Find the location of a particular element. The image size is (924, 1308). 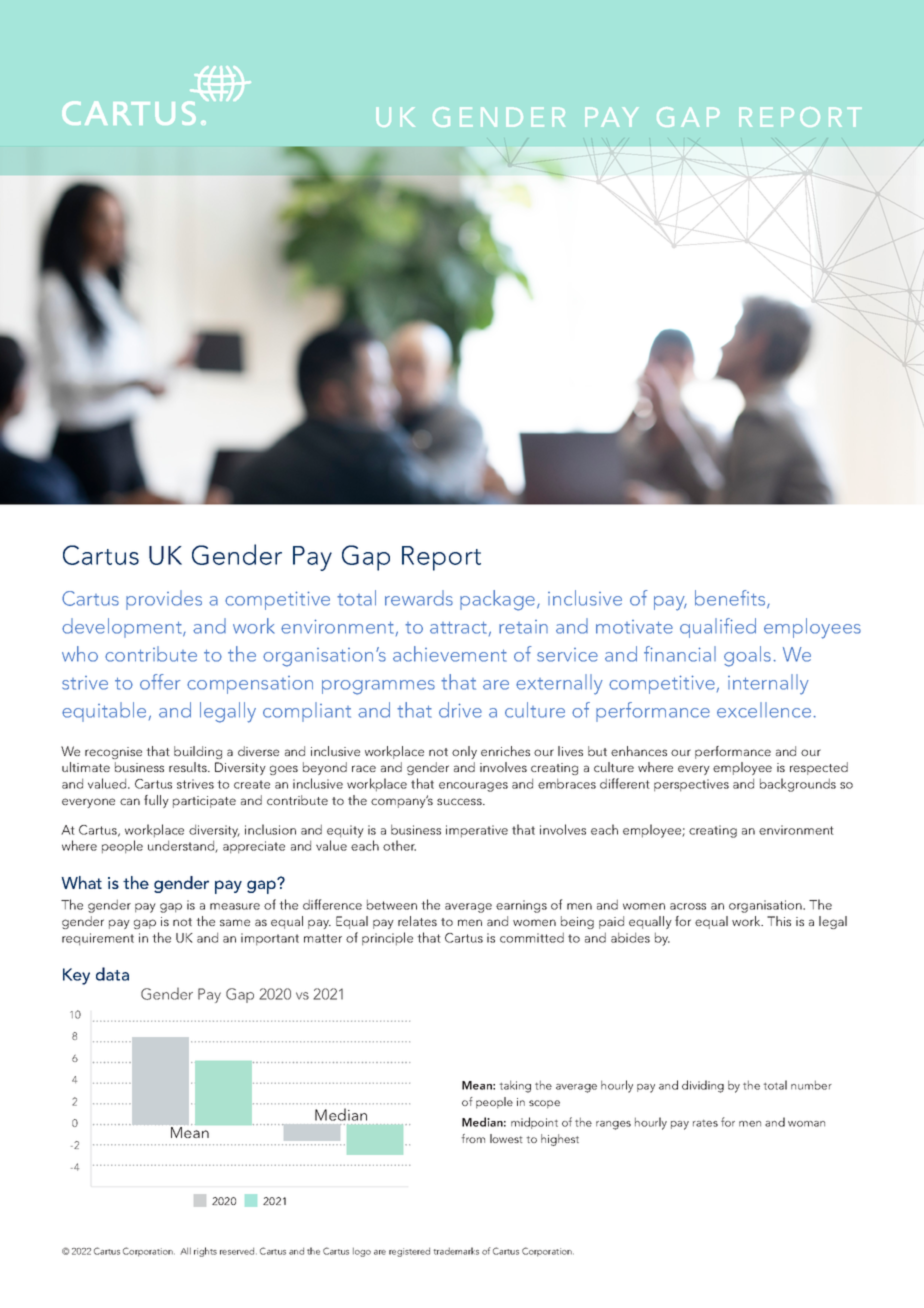

provides is located at coordinates (164, 600).
